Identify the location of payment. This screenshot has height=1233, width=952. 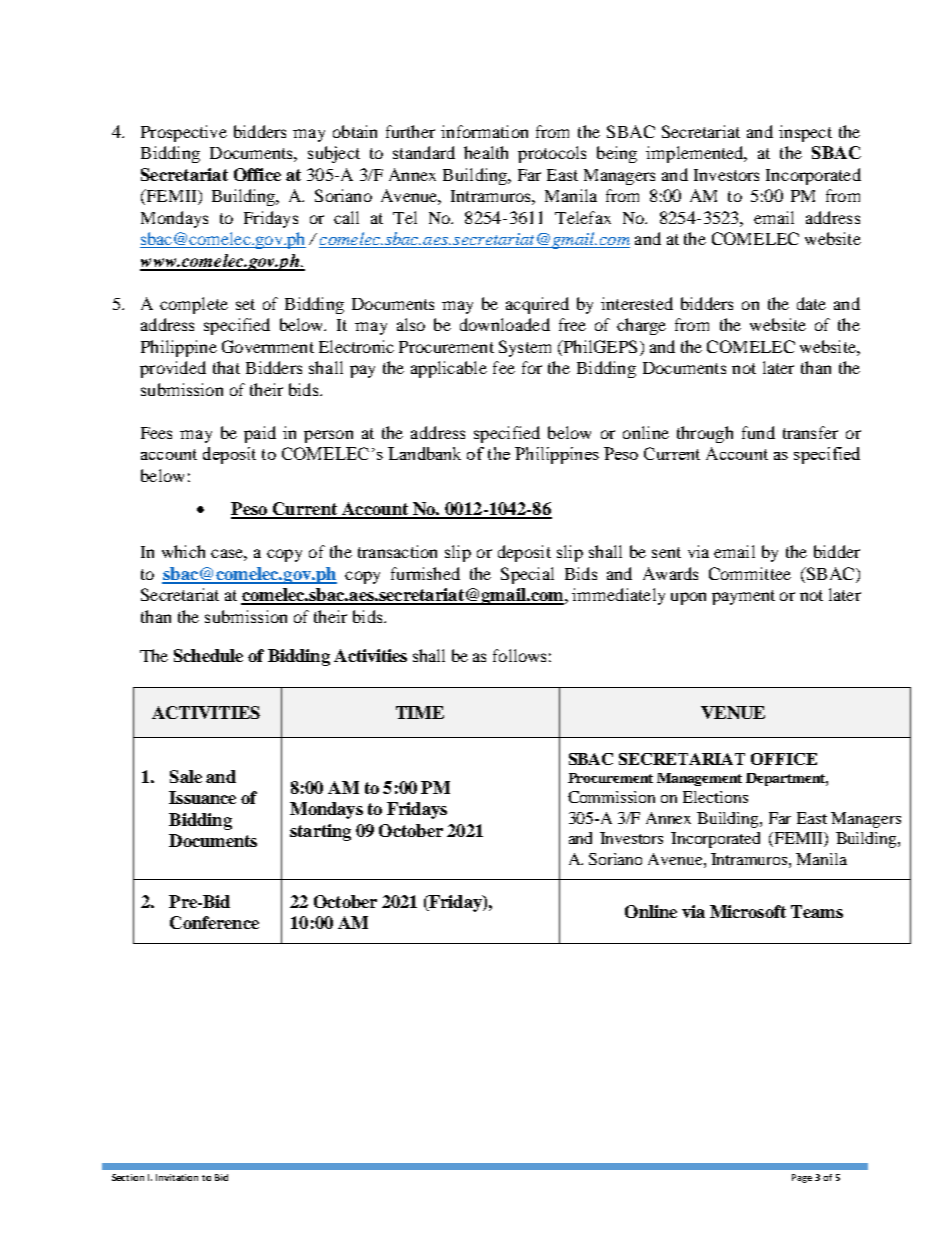
(743, 597).
